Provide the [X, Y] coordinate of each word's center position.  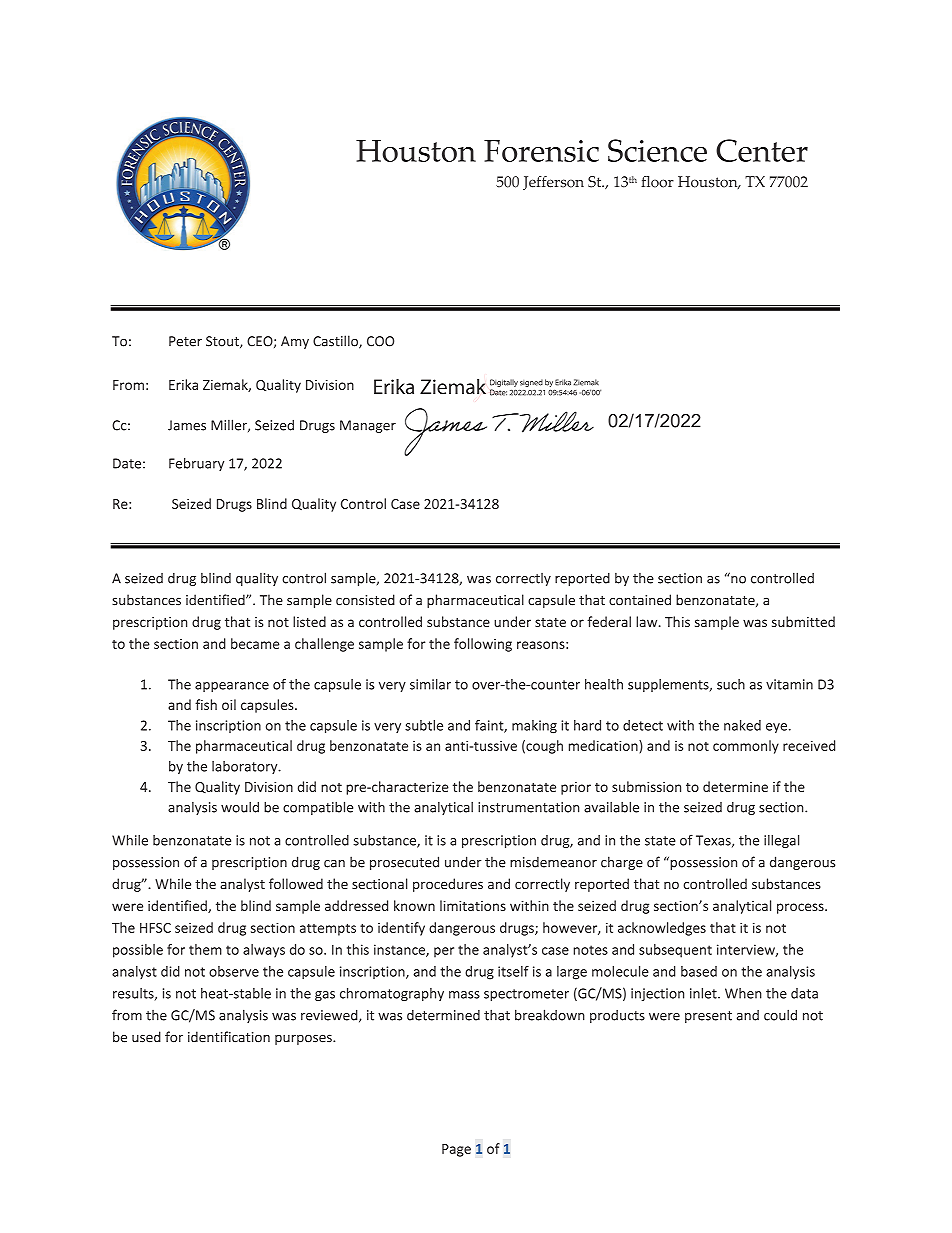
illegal [781, 841]
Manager [368, 426]
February [196, 464]
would [240, 807]
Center [762, 150]
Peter [185, 341]
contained [640, 600]
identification [229, 1037]
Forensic [541, 151]
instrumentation [528, 807]
